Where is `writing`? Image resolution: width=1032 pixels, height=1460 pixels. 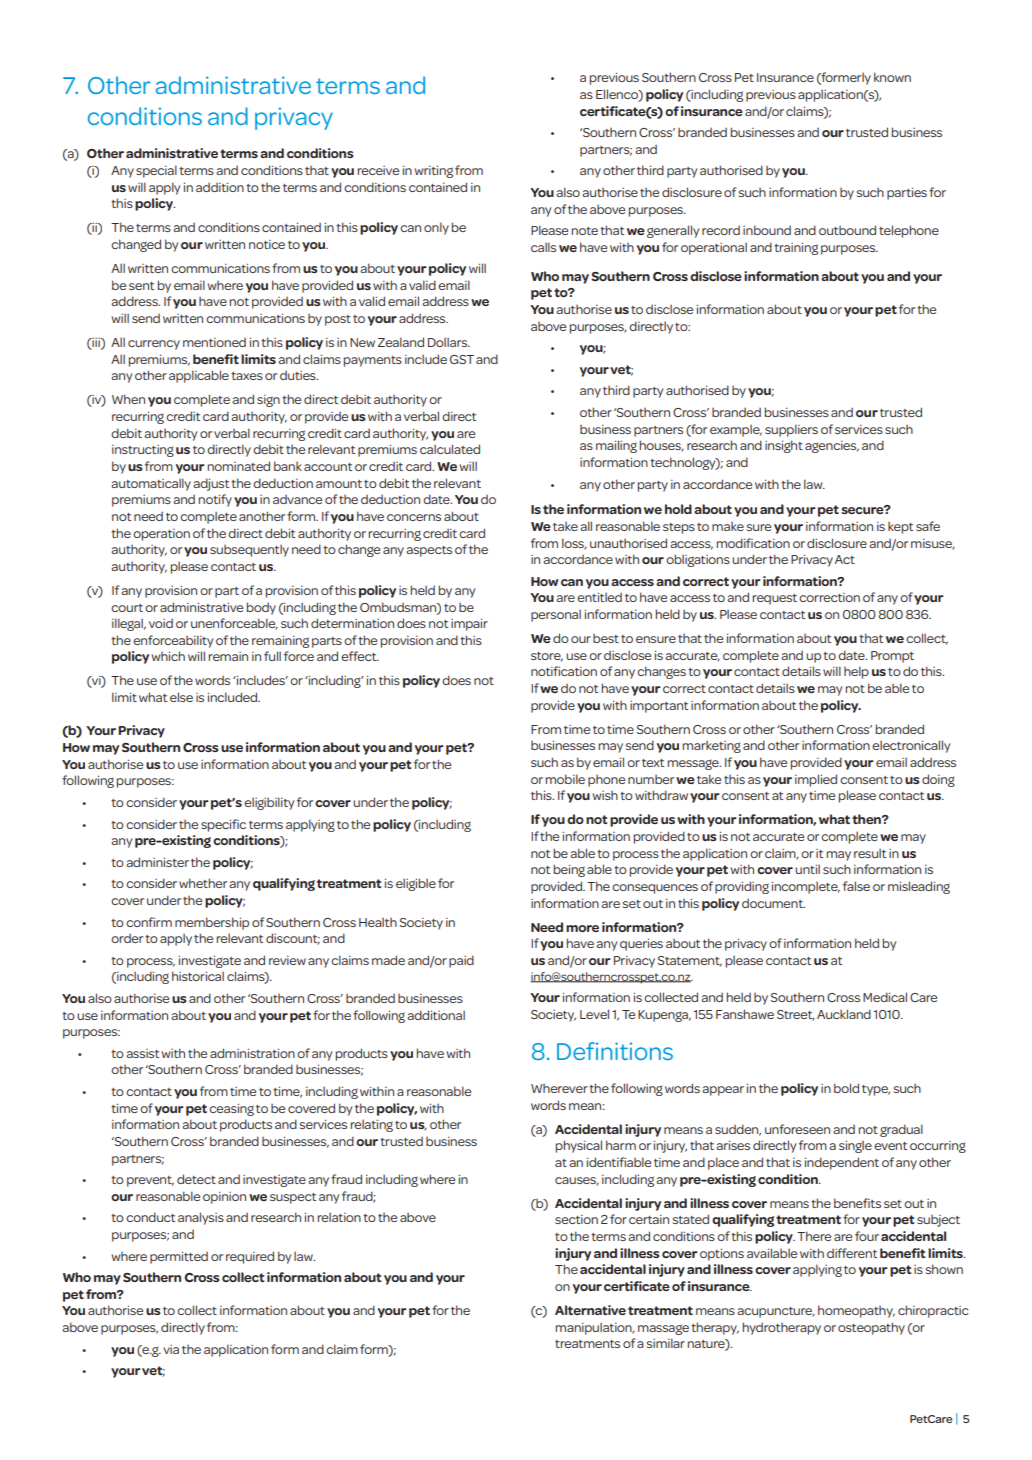 writing is located at coordinates (434, 171).
